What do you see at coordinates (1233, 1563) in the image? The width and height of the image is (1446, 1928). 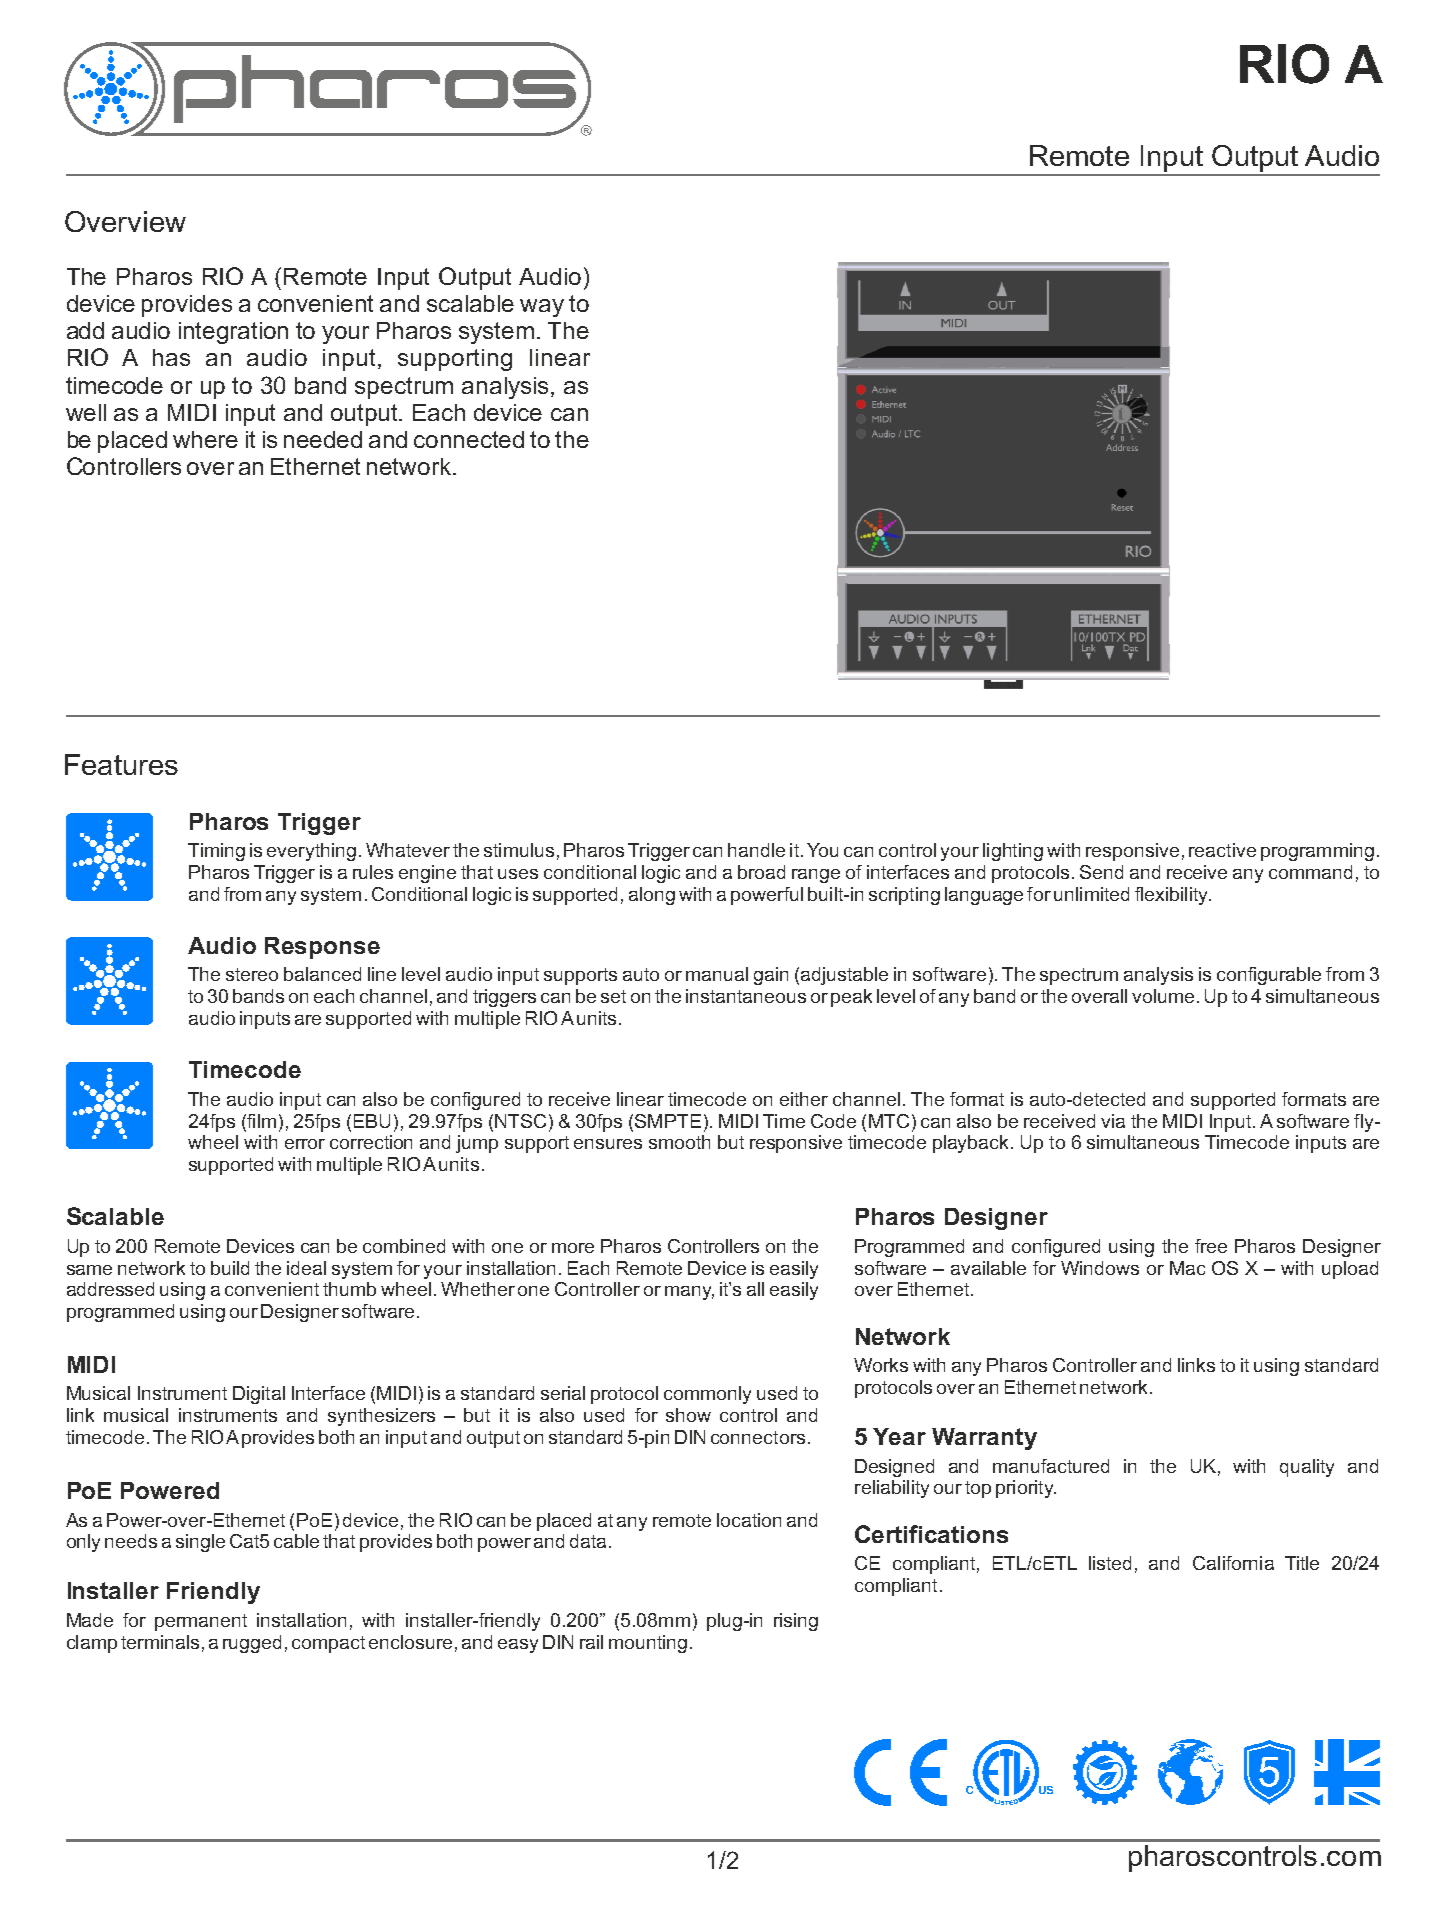 I see `California` at bounding box center [1233, 1563].
